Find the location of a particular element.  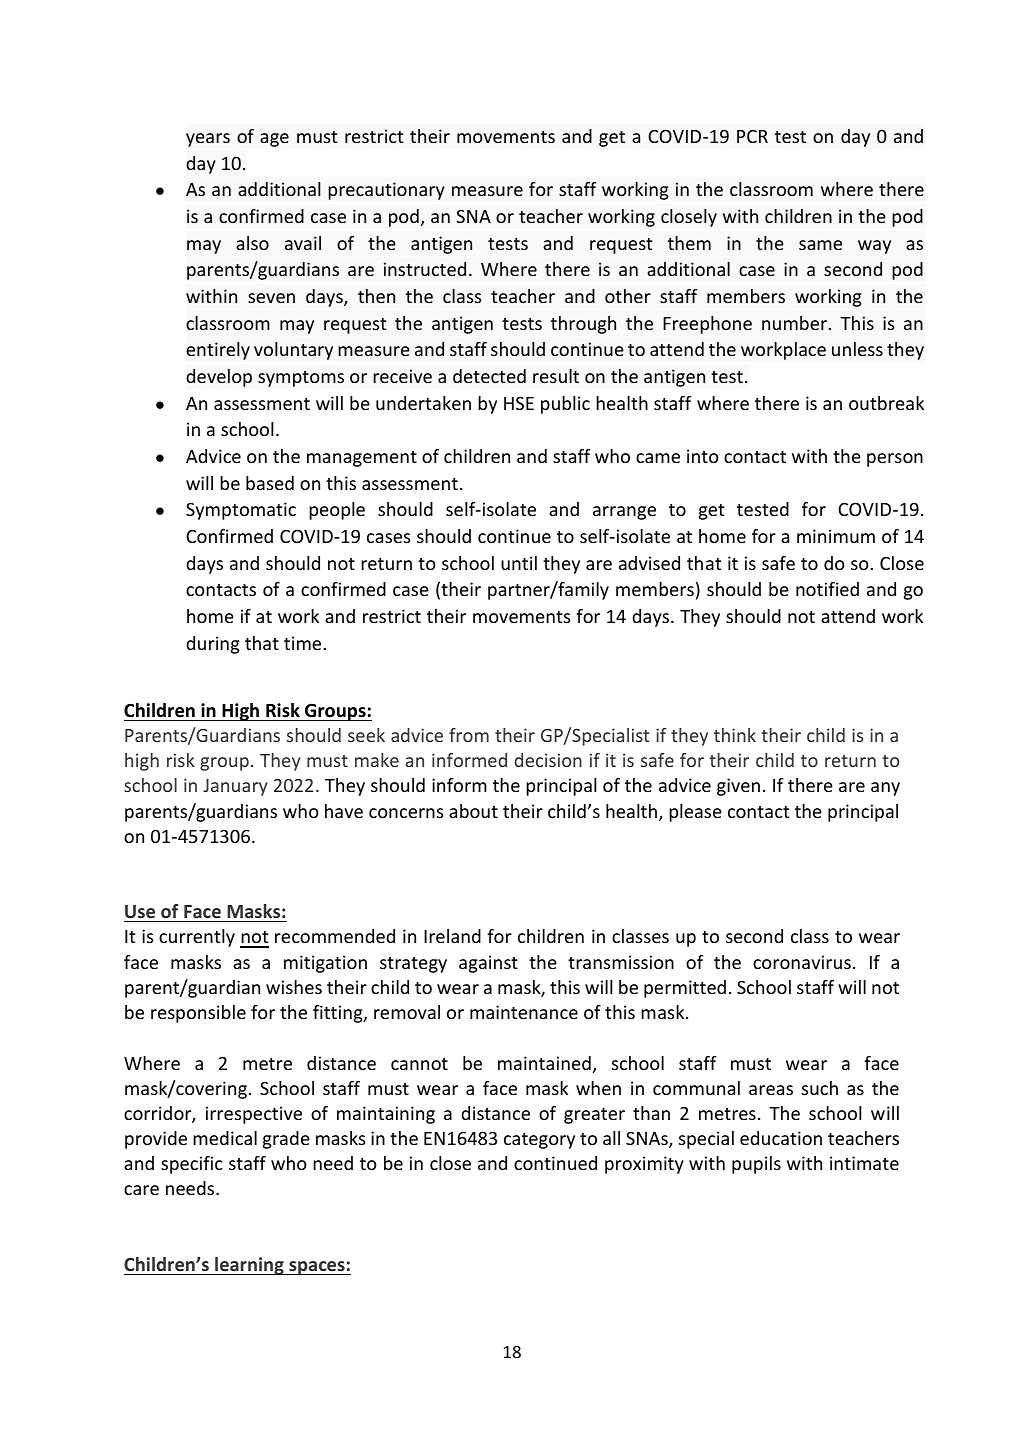

coronavirus is located at coordinates (802, 962).
